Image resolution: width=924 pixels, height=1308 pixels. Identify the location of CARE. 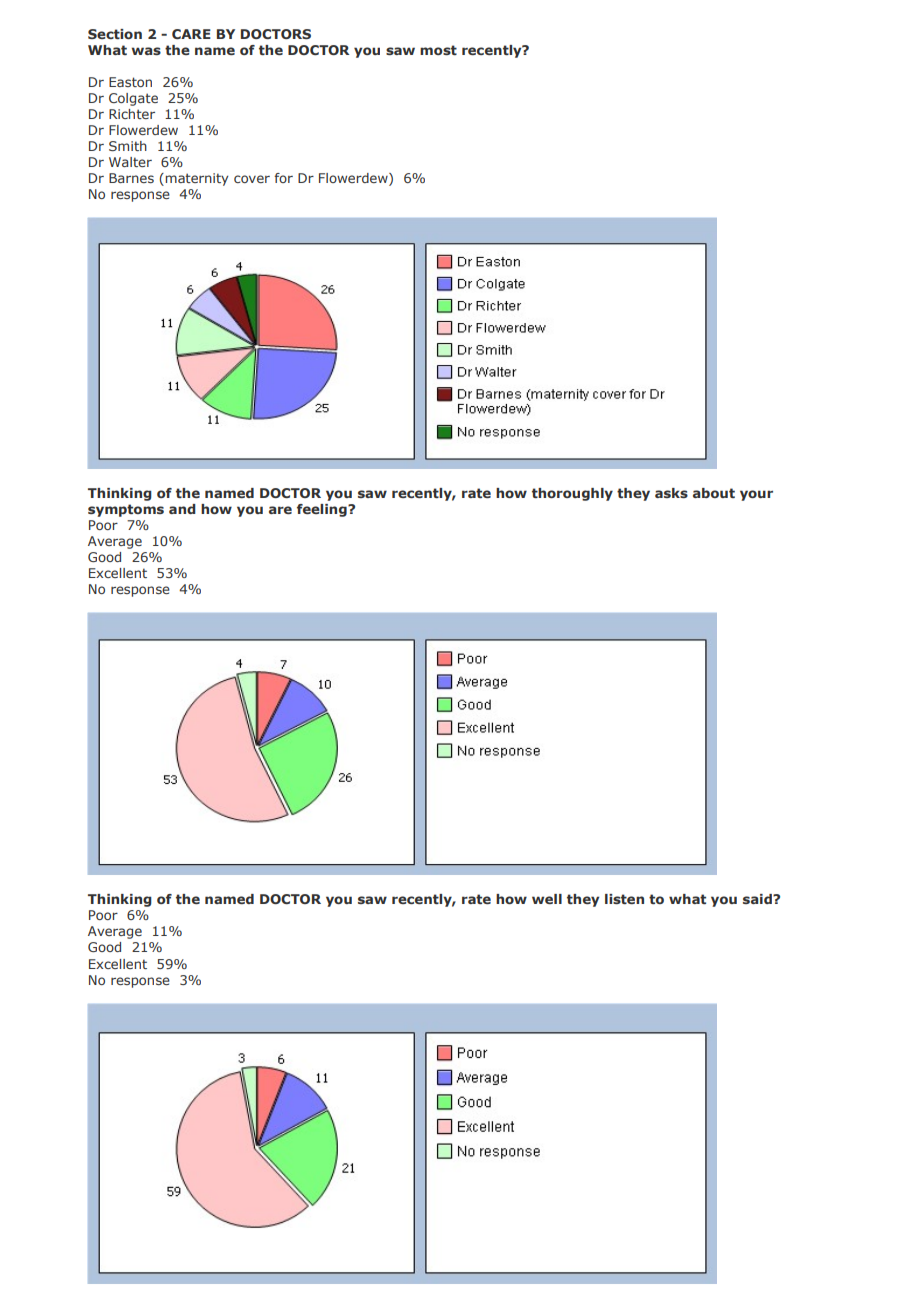
(191, 34).
